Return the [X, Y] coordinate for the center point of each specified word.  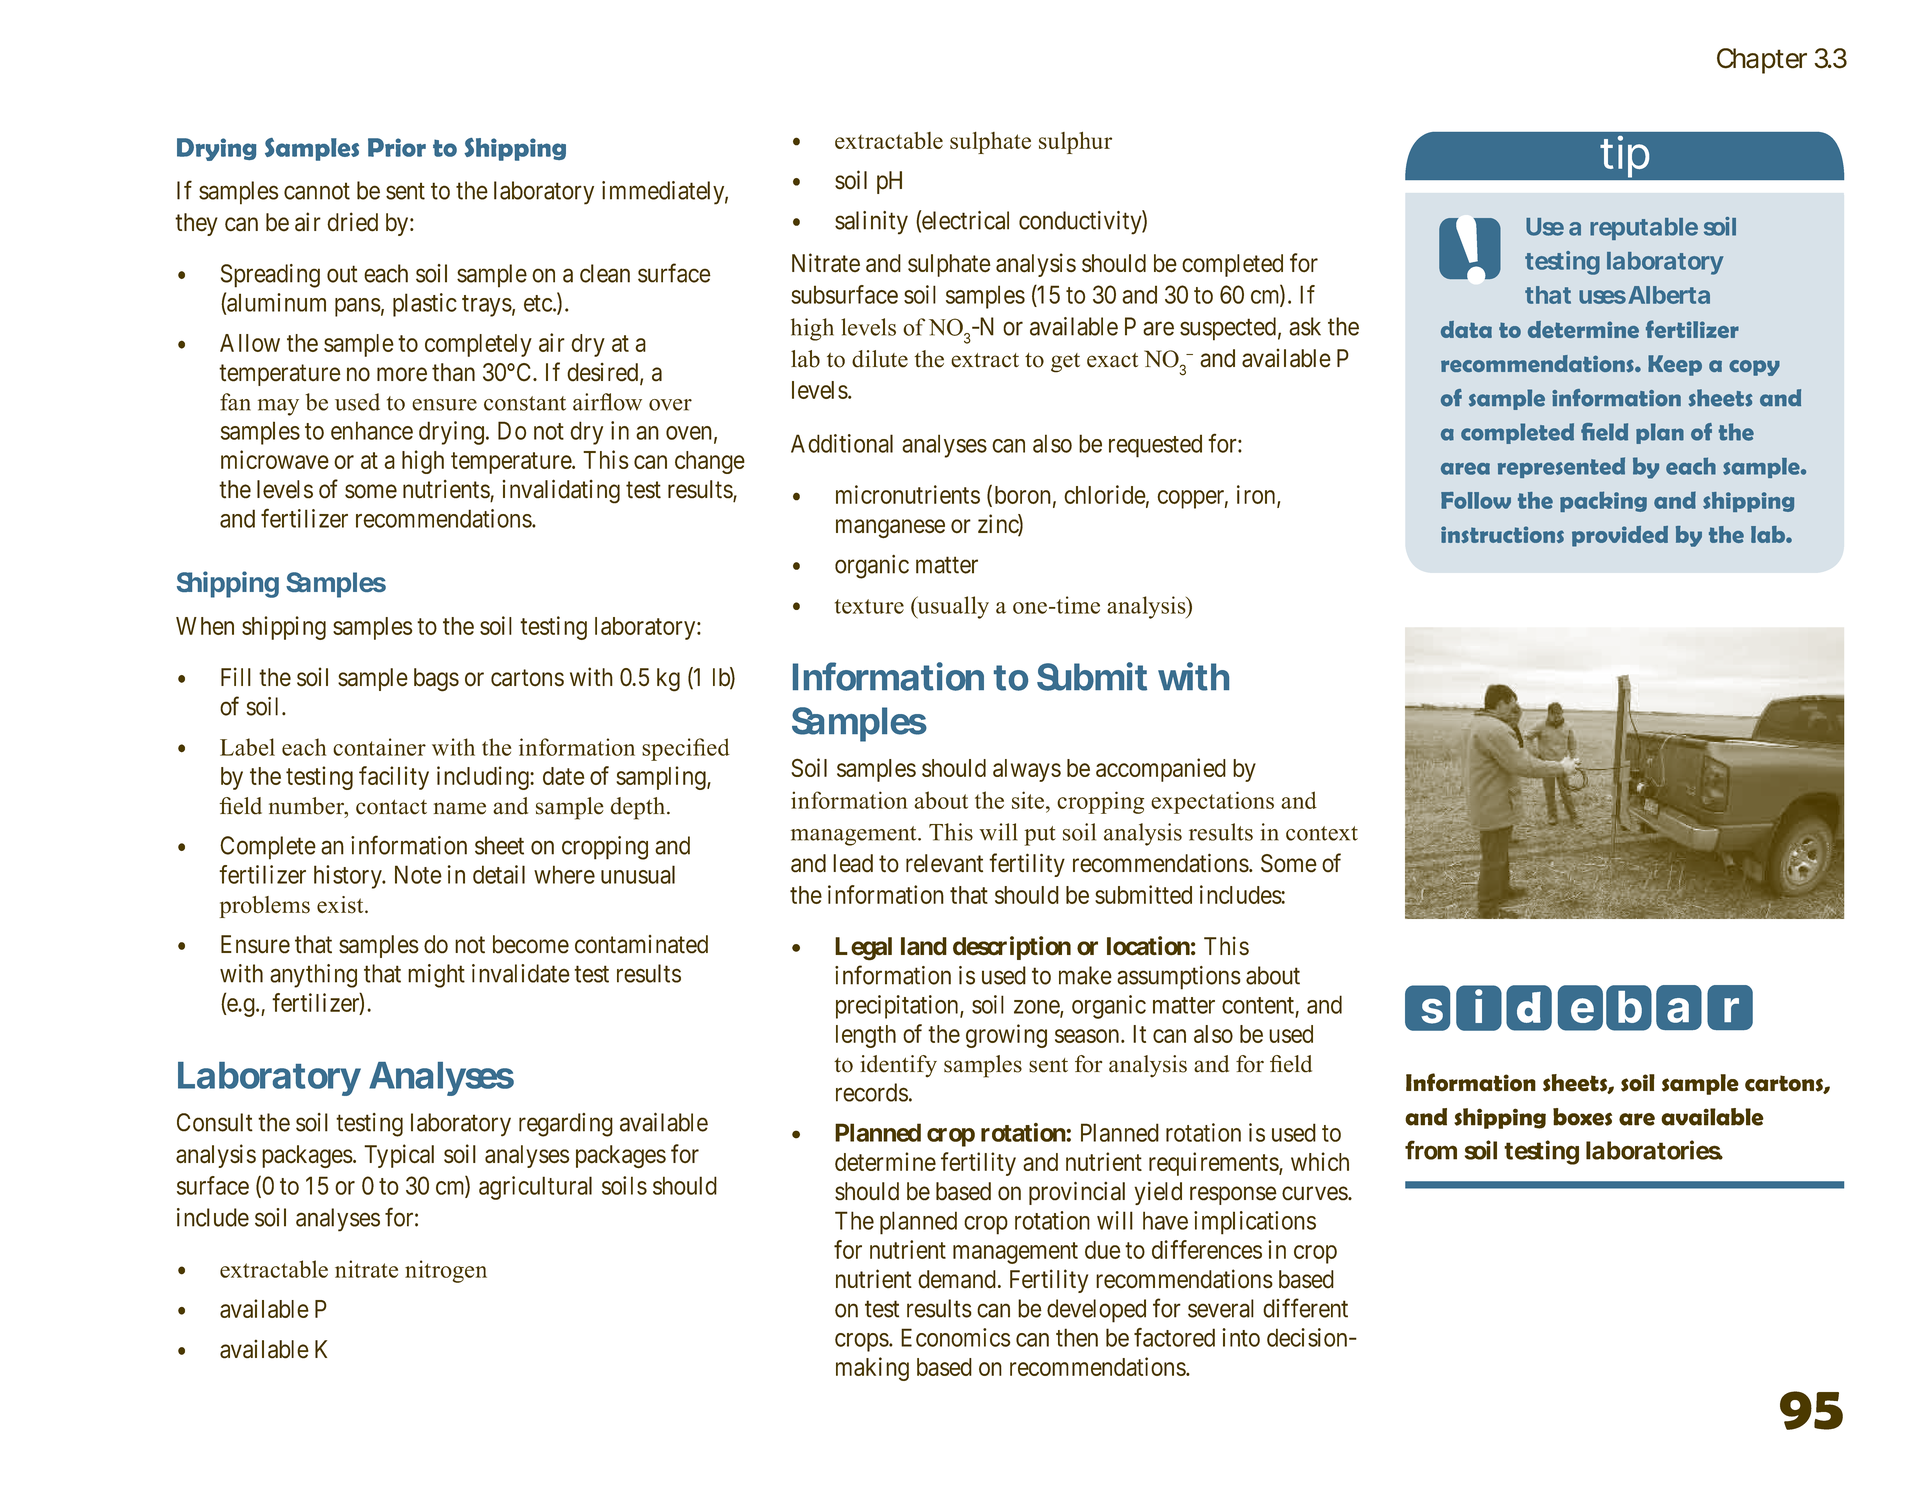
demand [957, 1279]
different [1305, 1308]
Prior [397, 147]
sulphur [1075, 142]
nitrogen [446, 1271]
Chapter [1762, 61]
